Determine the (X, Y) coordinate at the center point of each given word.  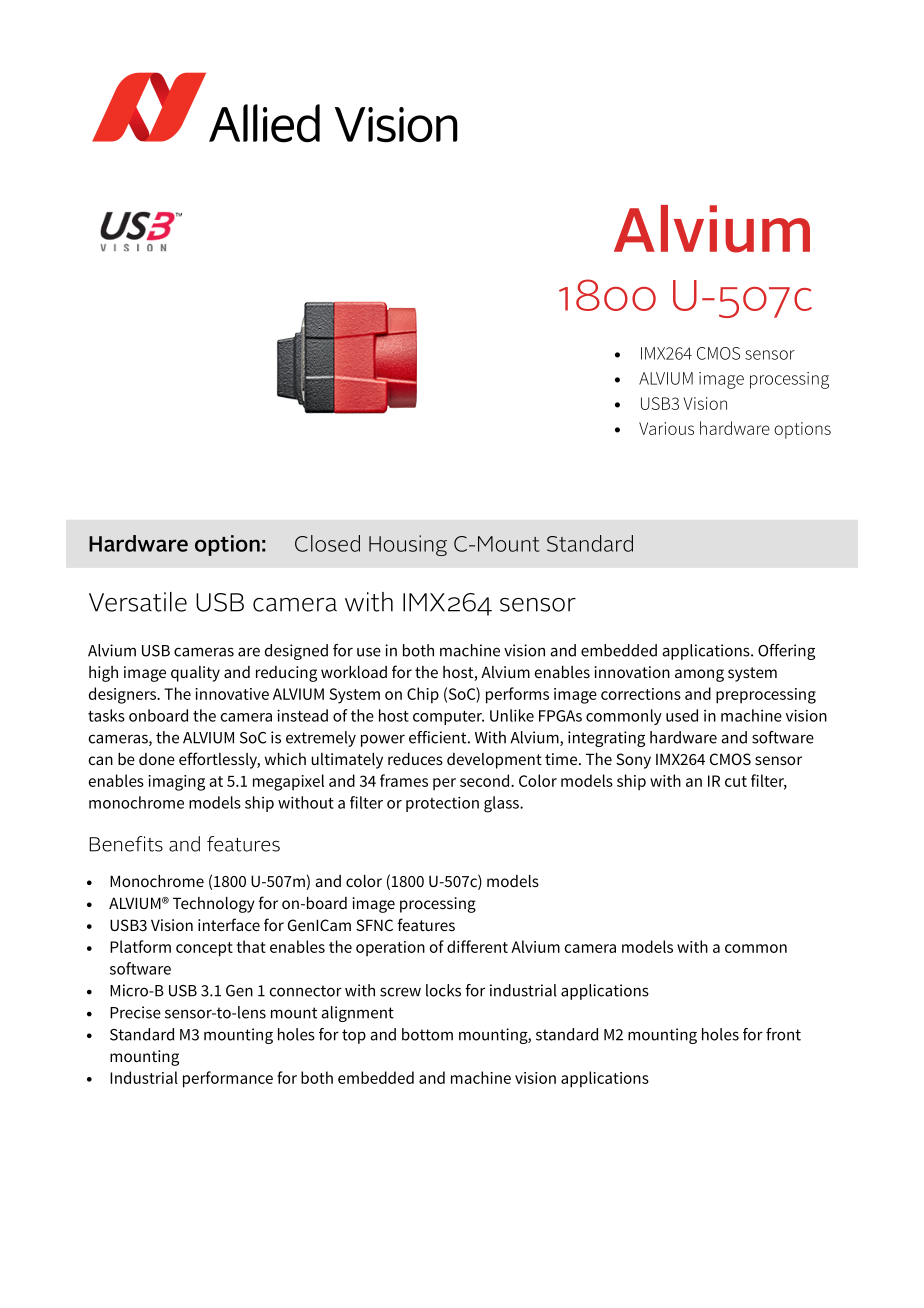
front (783, 1034)
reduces (415, 759)
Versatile (138, 602)
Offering (786, 652)
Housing (408, 545)
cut (736, 781)
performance (228, 1079)
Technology (214, 905)
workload (354, 672)
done (157, 759)
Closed (327, 543)
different (477, 946)
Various (666, 428)
